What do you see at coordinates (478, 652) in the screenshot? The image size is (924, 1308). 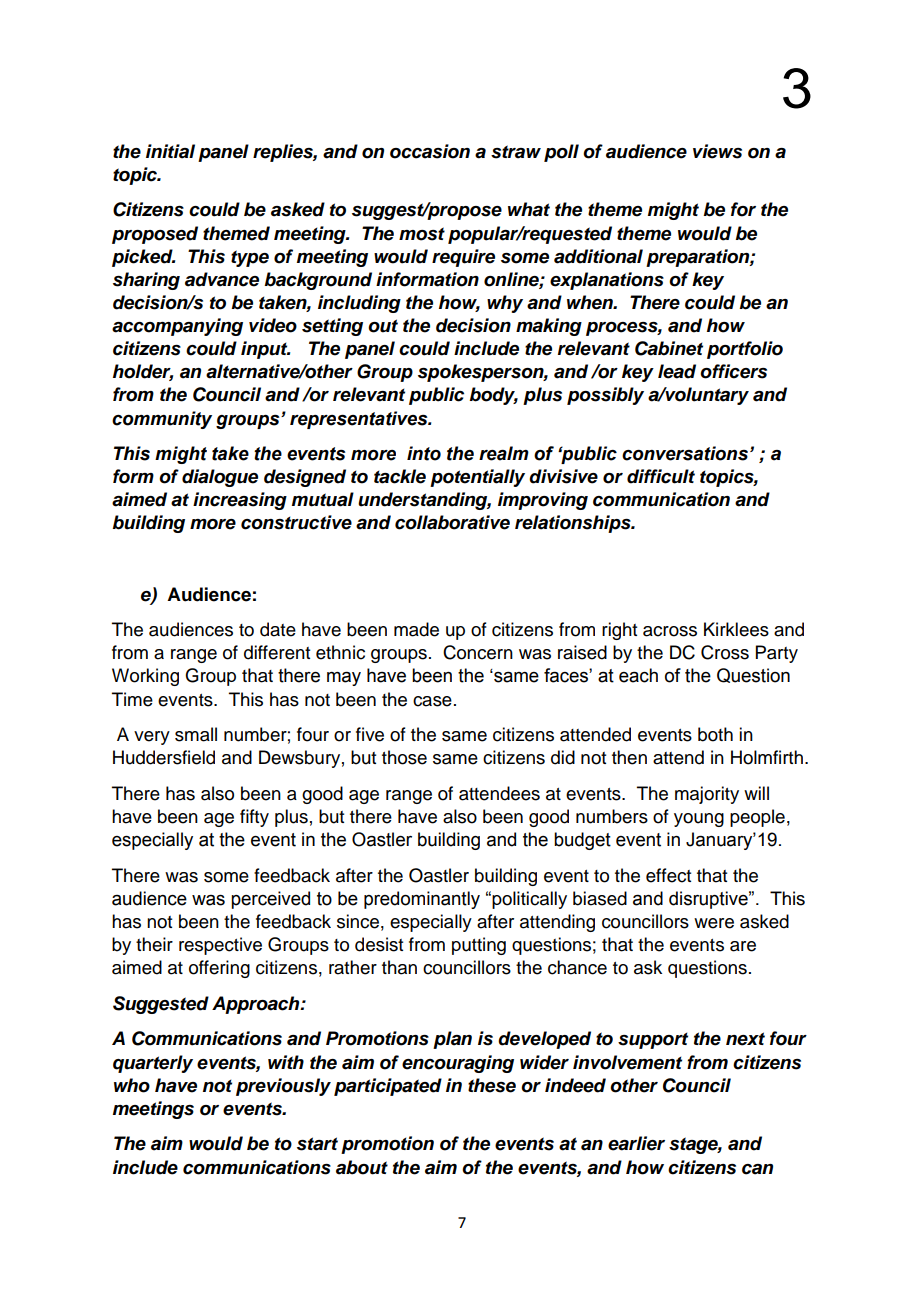 I see `Concern` at bounding box center [478, 652].
